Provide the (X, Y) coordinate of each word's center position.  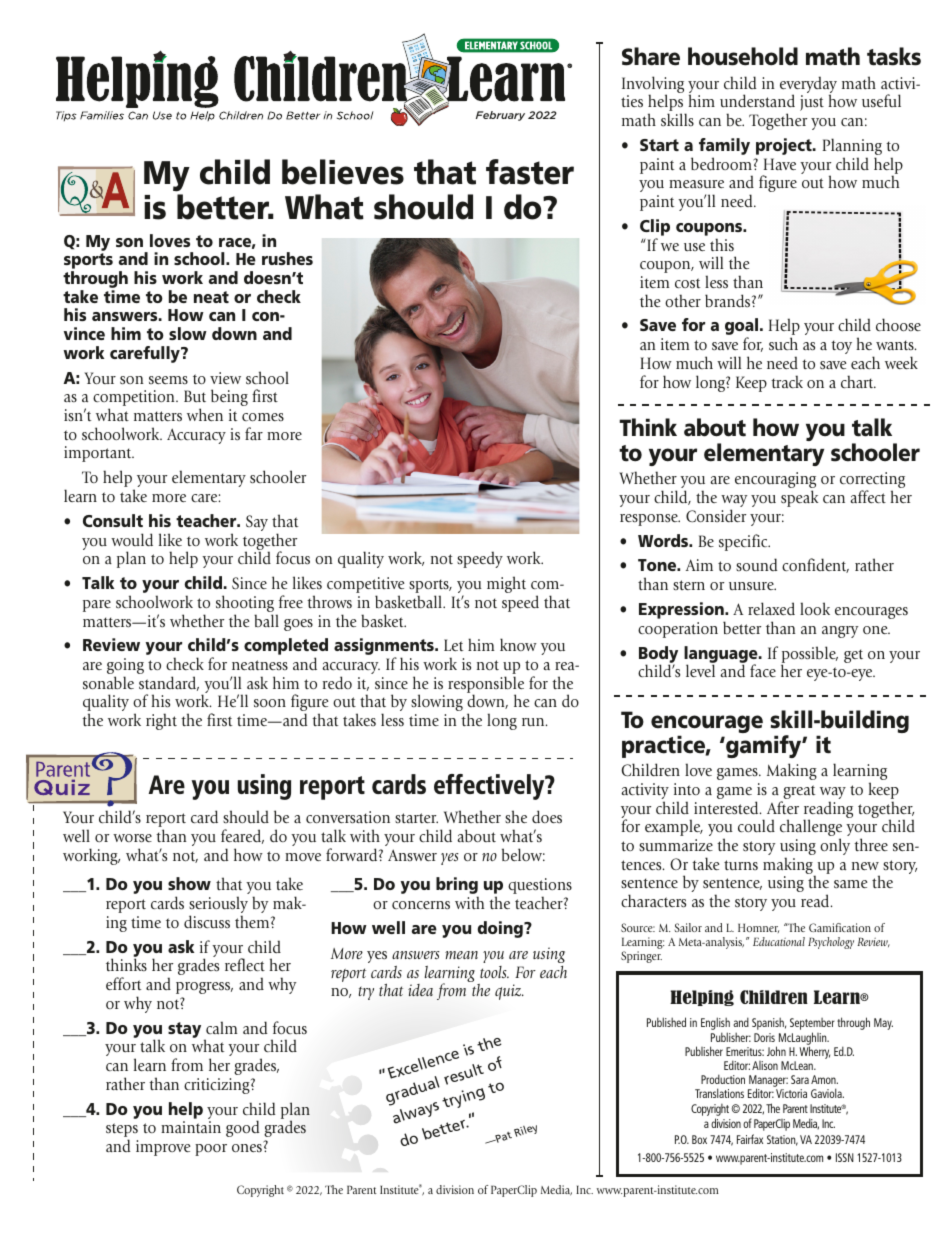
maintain (191, 1127)
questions (540, 887)
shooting (246, 605)
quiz (509, 992)
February (500, 116)
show (189, 883)
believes (343, 172)
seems (168, 380)
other (683, 300)
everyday (808, 86)
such (783, 344)
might (506, 584)
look (815, 608)
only (835, 846)
